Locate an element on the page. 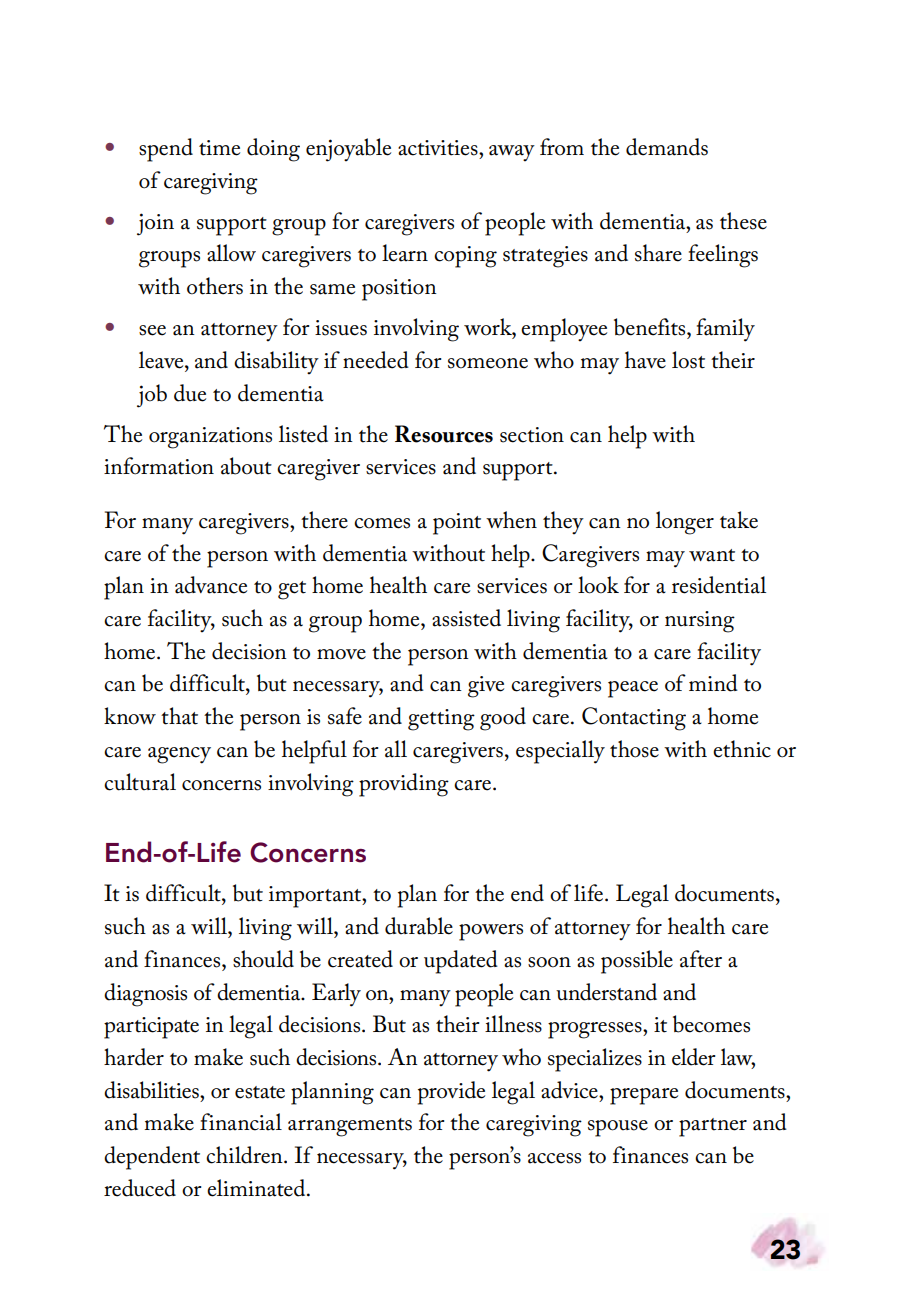 The width and height of the document is (900, 1316). demands is located at coordinates (667, 147).
